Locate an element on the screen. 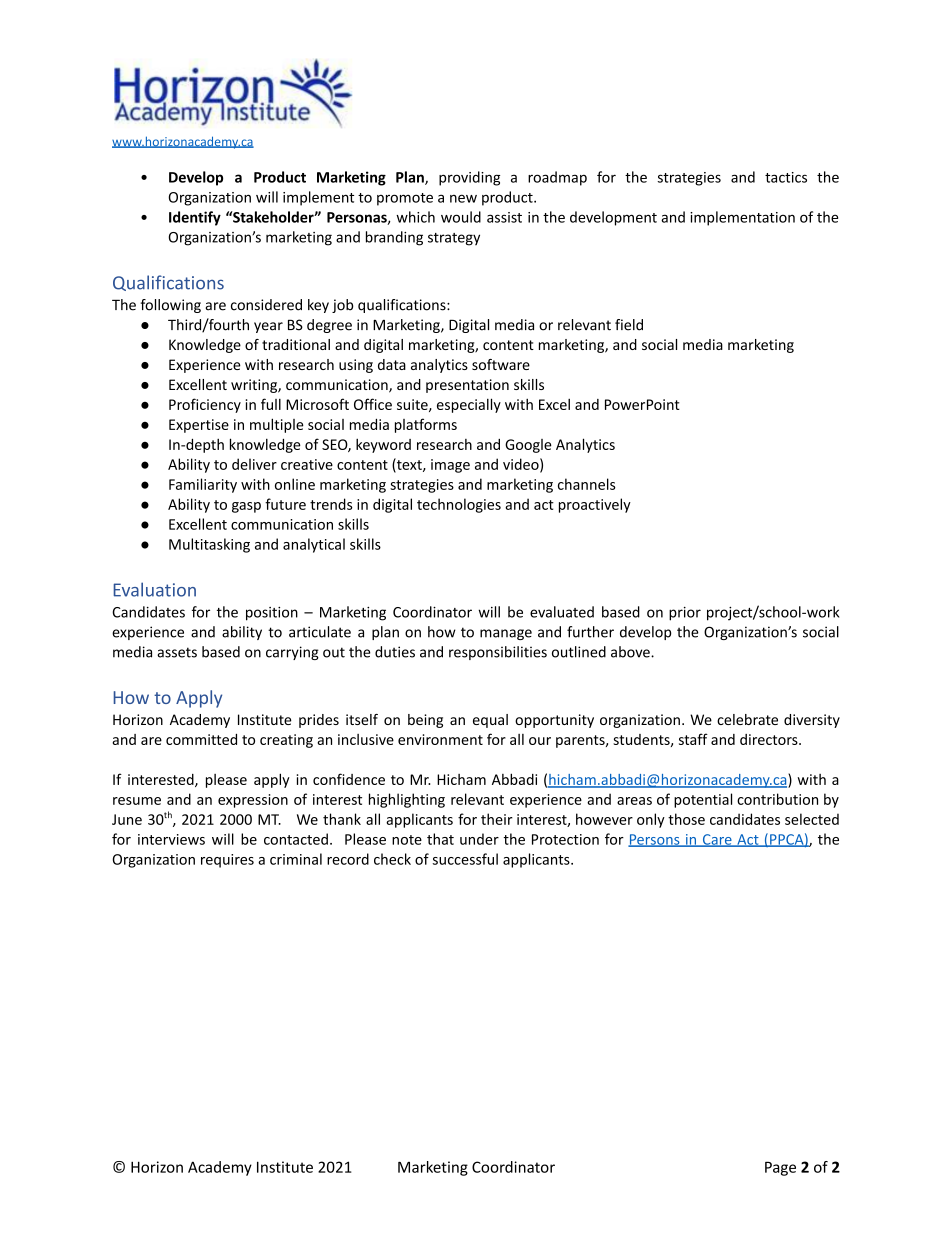  responsibilities is located at coordinates (498, 653).
